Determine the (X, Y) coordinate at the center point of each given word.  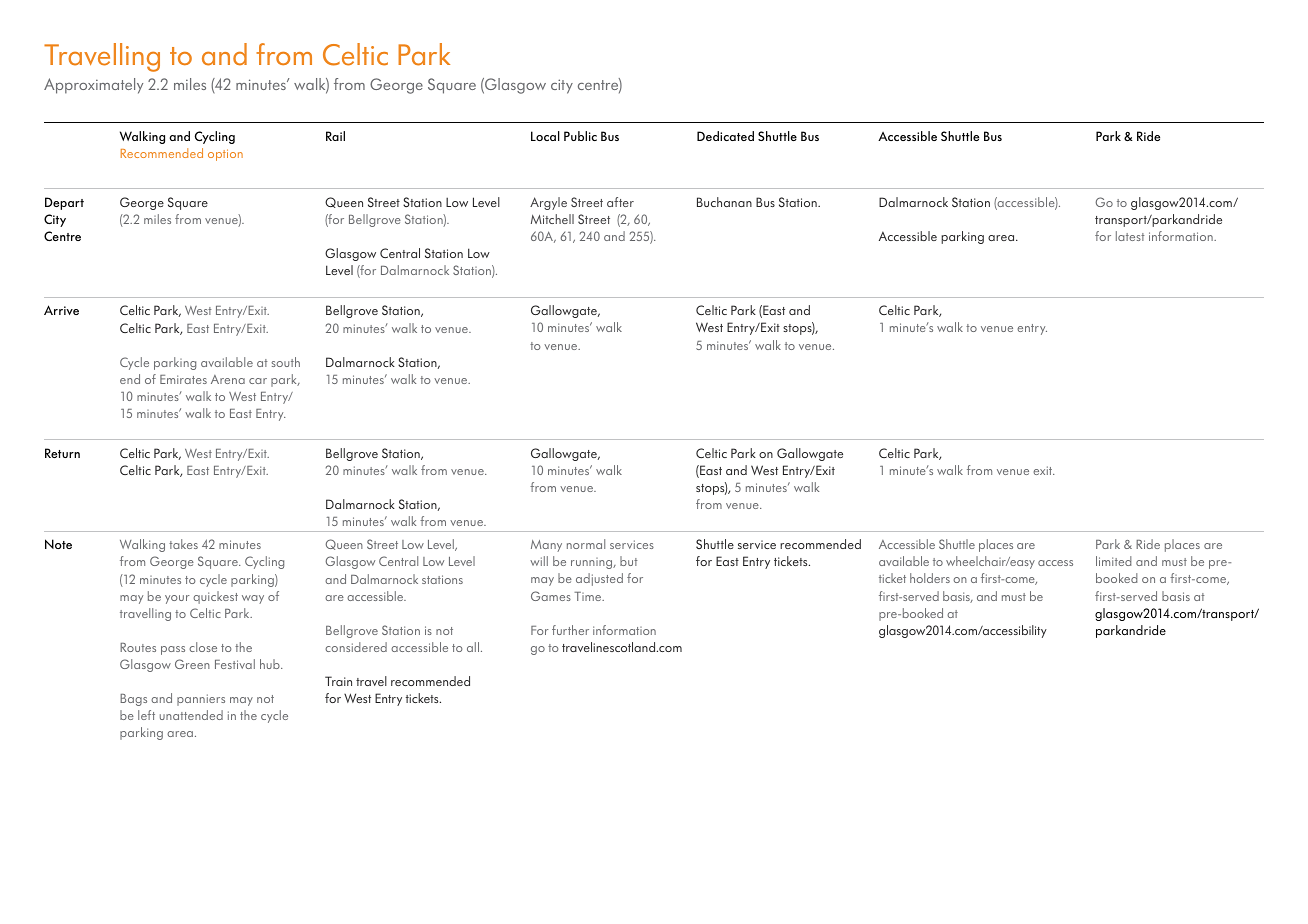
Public (580, 136)
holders (930, 578)
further (570, 630)
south (286, 362)
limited (1114, 561)
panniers (201, 700)
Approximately (93, 86)
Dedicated (725, 136)
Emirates (183, 379)
